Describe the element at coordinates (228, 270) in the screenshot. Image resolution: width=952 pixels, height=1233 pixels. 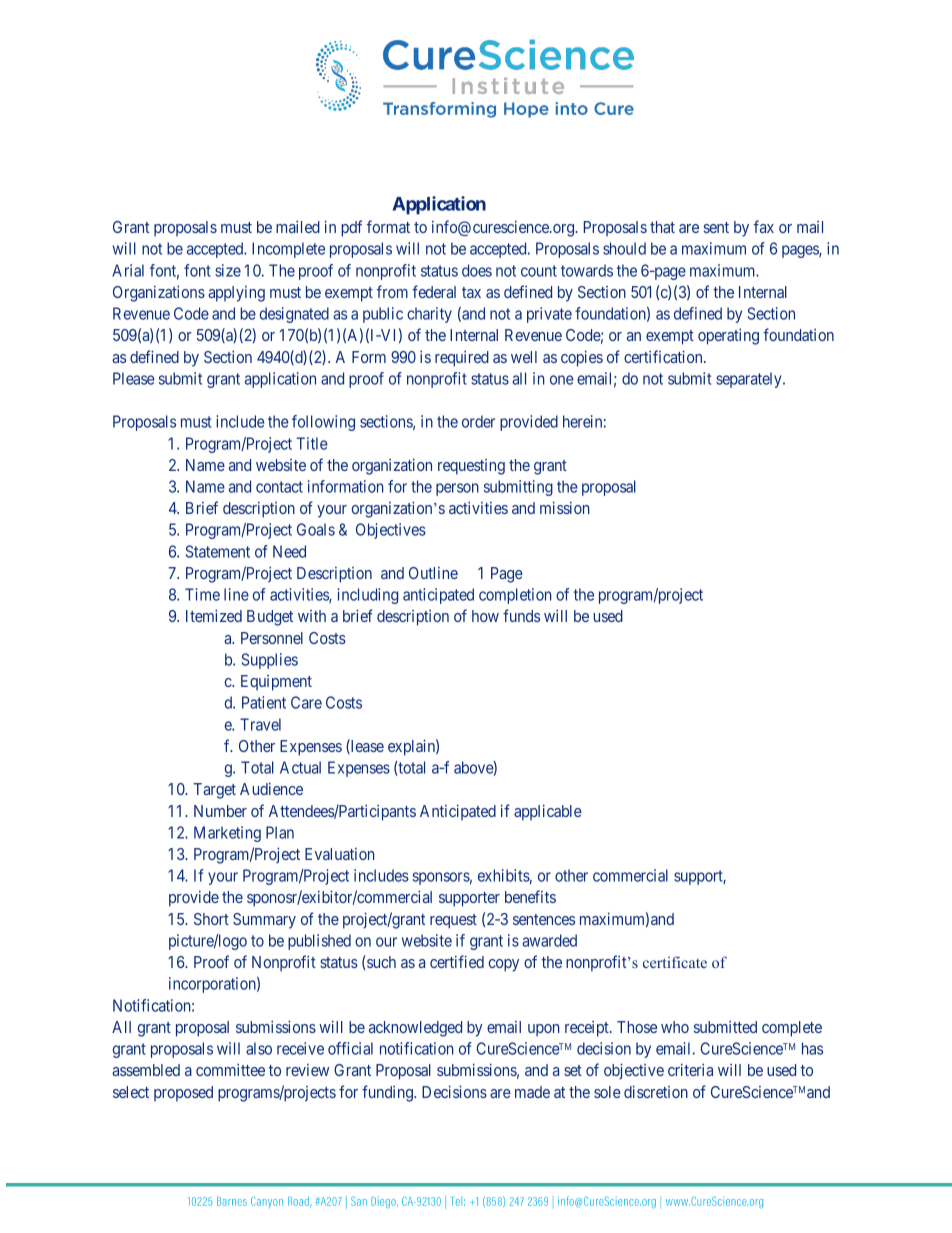
I see `size` at that location.
